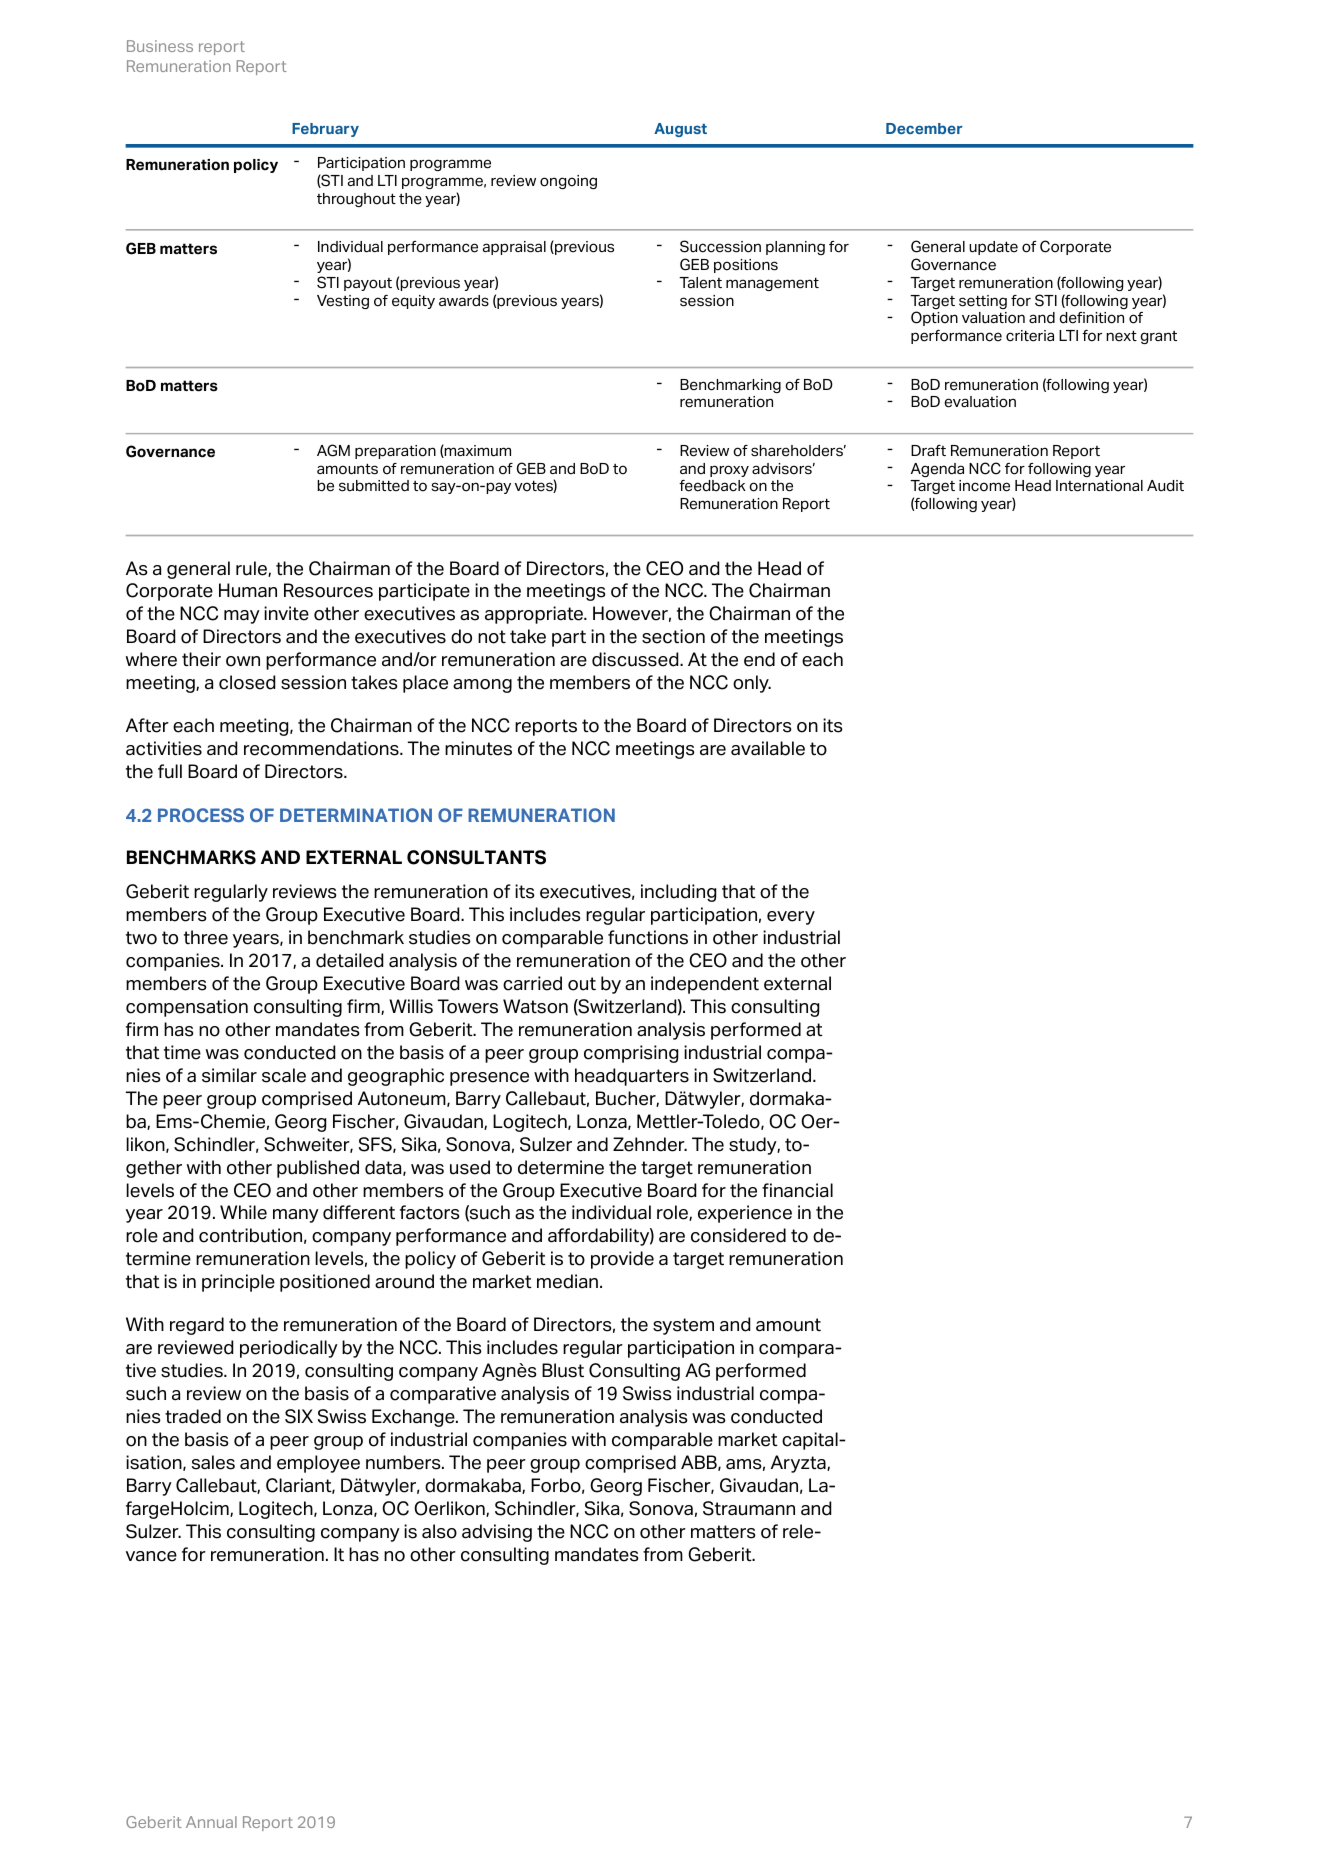 Image resolution: width=1319 pixels, height=1866 pixels. What do you see at coordinates (252, 569) in the document?
I see `rule` at bounding box center [252, 569].
